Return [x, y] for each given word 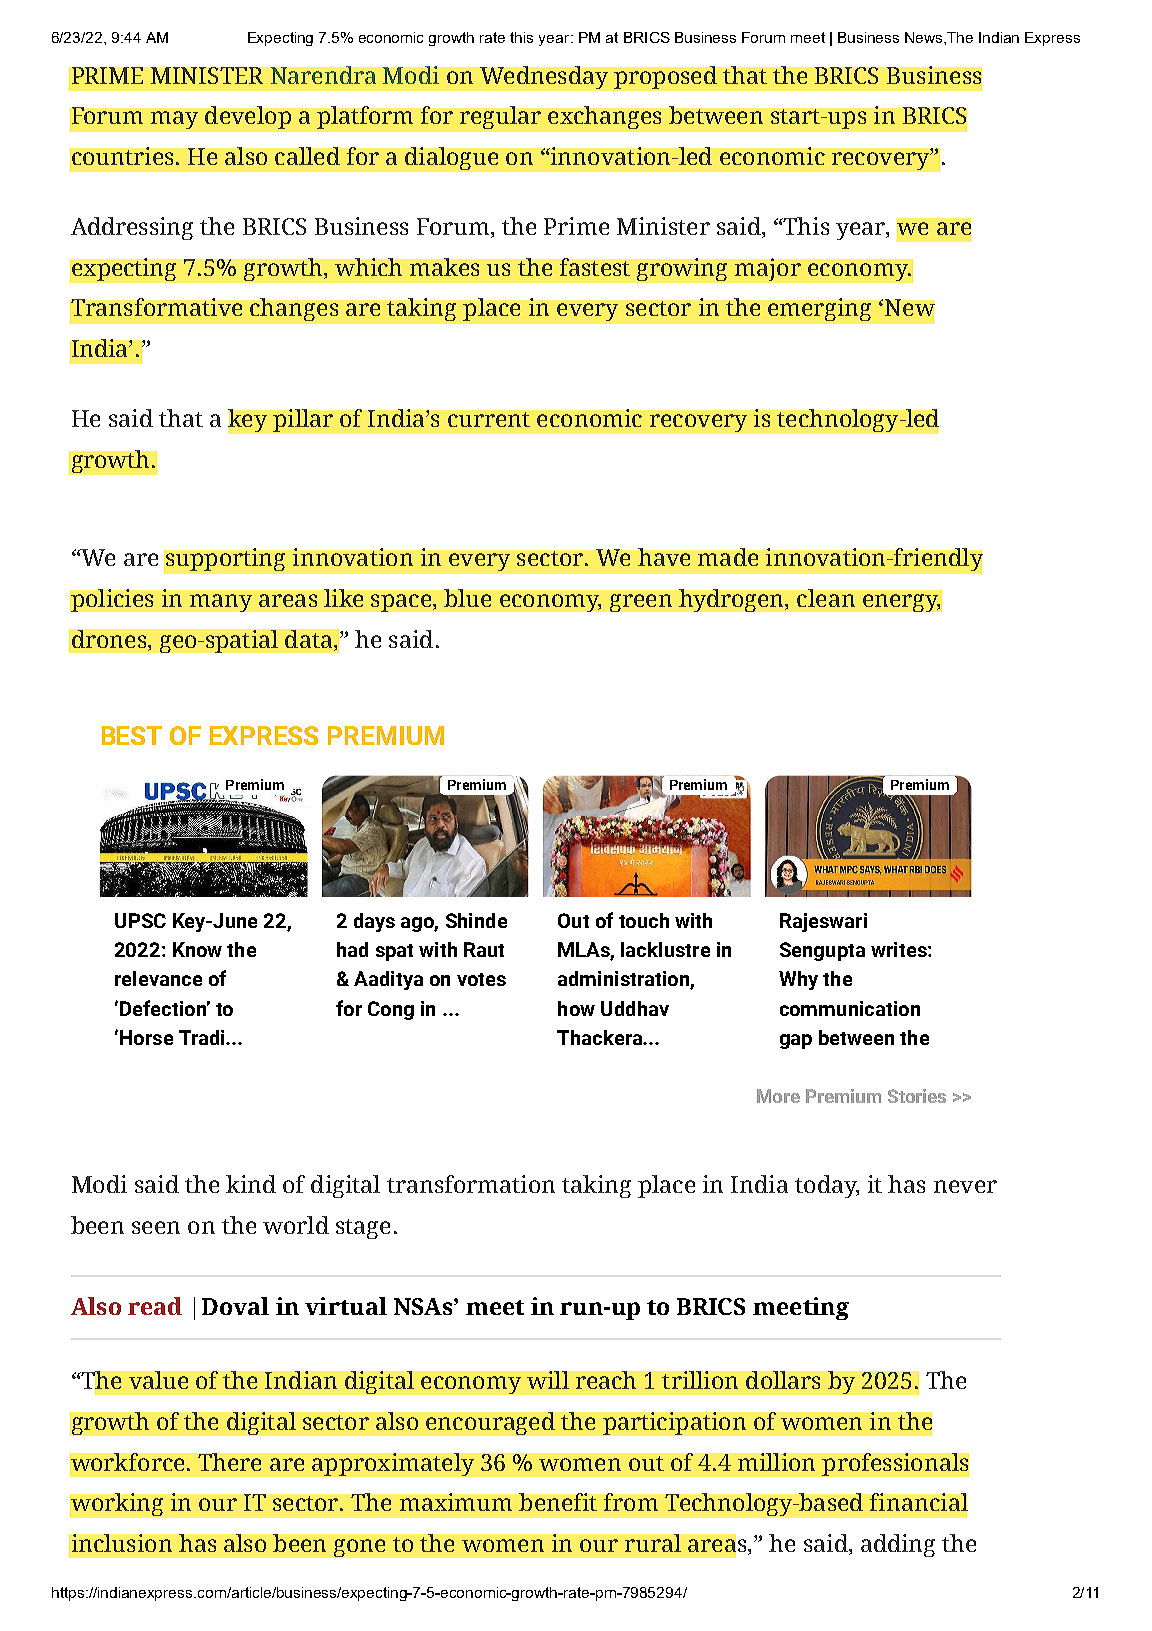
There [229, 1462]
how [576, 1008]
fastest [595, 267]
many [221, 603]
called [307, 156]
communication [850, 1008]
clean [826, 598]
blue [467, 598]
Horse [146, 1037]
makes [444, 267]
